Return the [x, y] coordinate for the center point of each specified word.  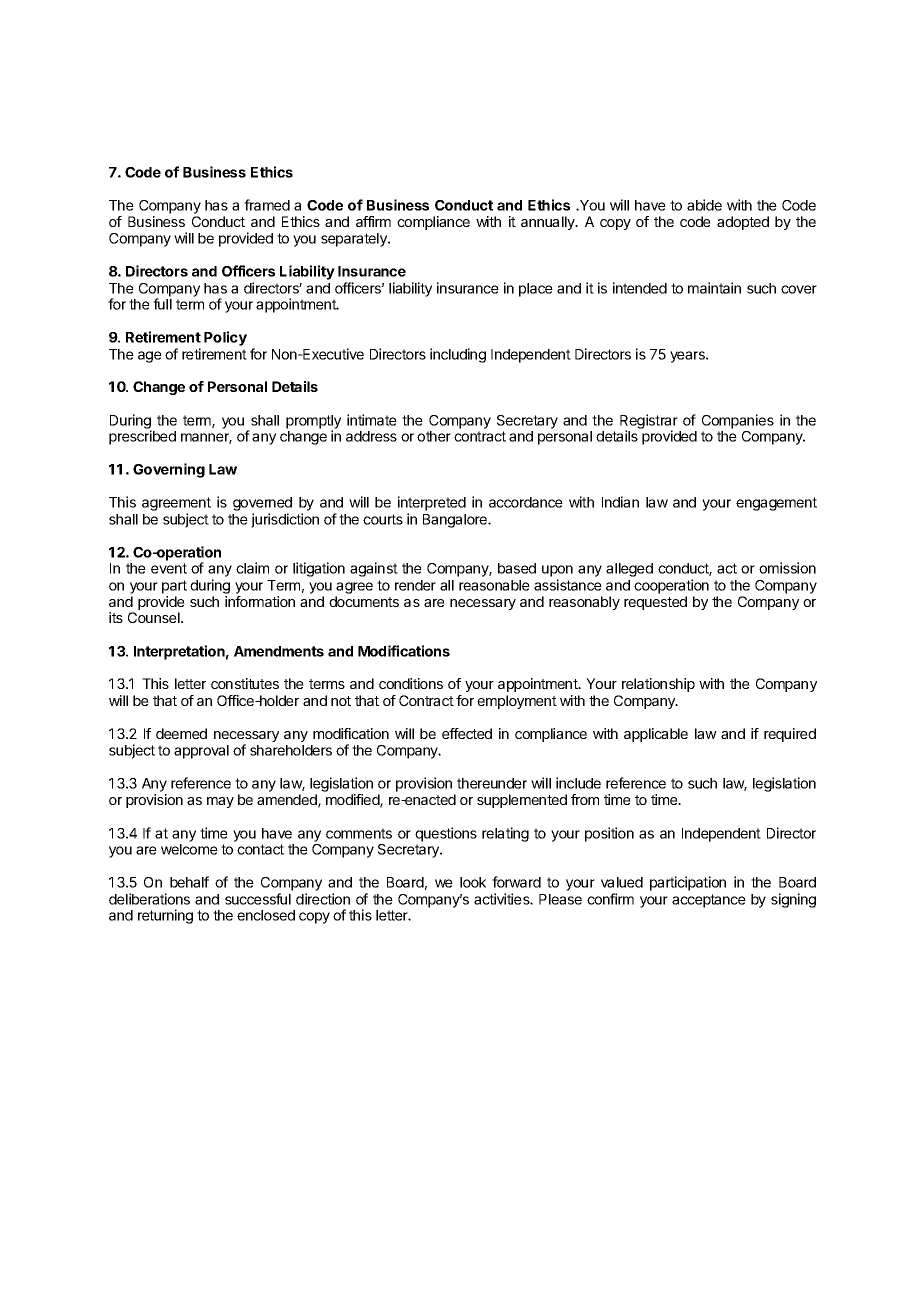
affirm [373, 221]
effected [467, 733]
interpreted [432, 503]
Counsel [155, 617]
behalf [189, 882]
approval [201, 752]
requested [655, 603]
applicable [656, 735]
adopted [743, 223]
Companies [738, 421]
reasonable [494, 585]
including [458, 355]
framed [267, 205]
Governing [169, 470]
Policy [225, 338]
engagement [776, 504]
